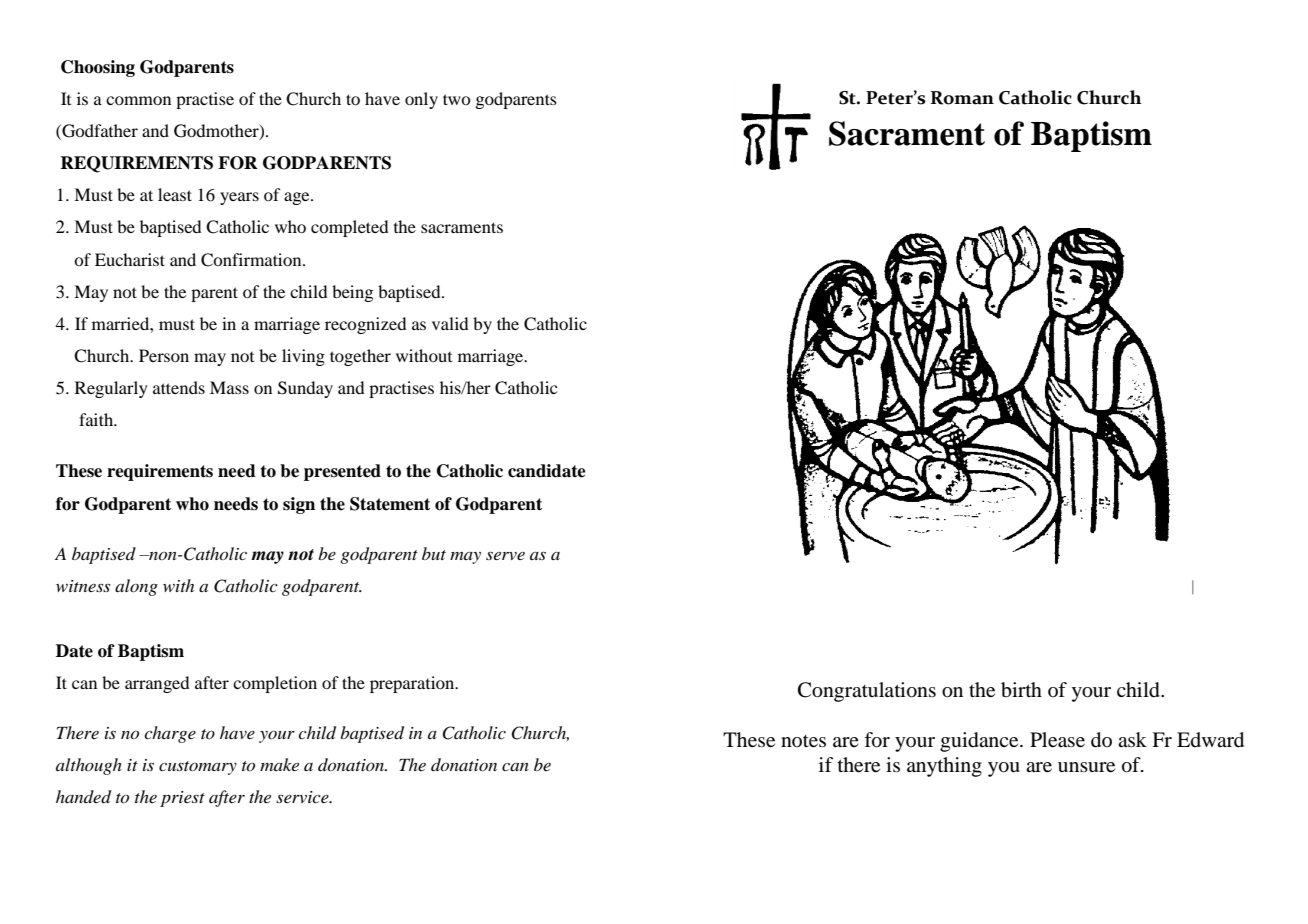 The image size is (1308, 924). Describe the element at coordinates (450, 323) in the image. I see `valid` at that location.
